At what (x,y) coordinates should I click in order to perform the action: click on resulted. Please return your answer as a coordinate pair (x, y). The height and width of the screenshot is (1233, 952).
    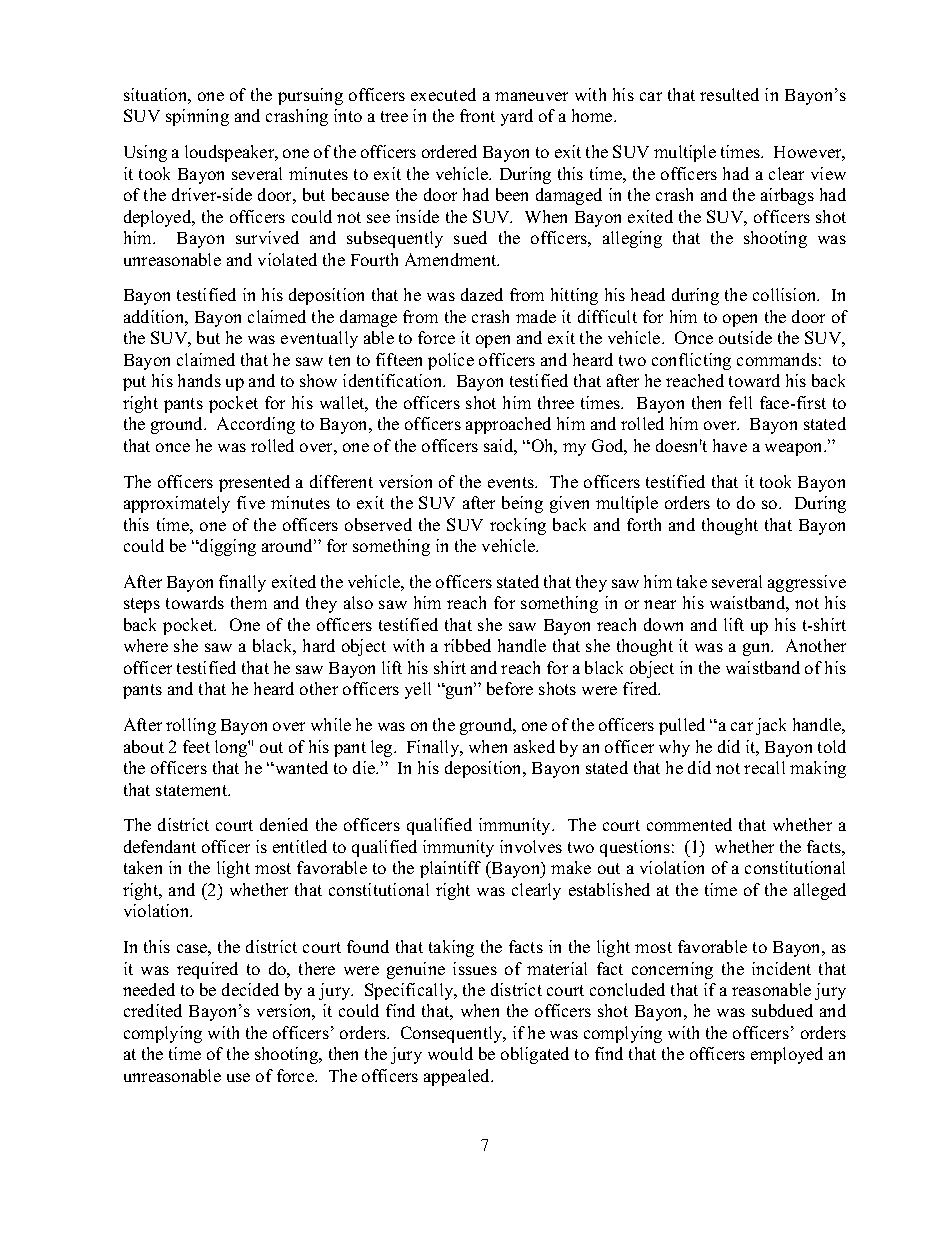
    Looking at the image, I should click on (729, 94).
